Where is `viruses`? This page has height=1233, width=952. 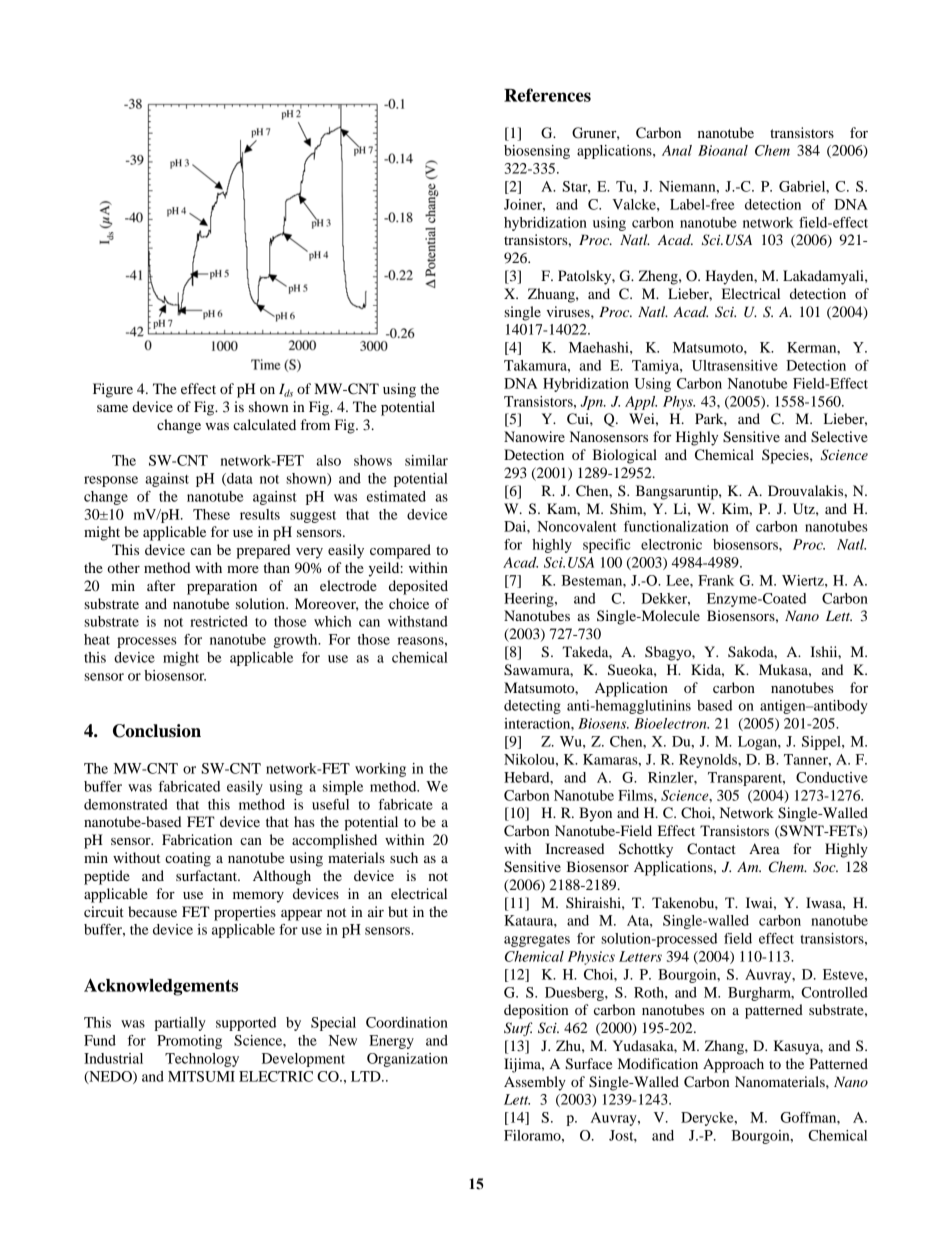 viruses is located at coordinates (569, 311).
